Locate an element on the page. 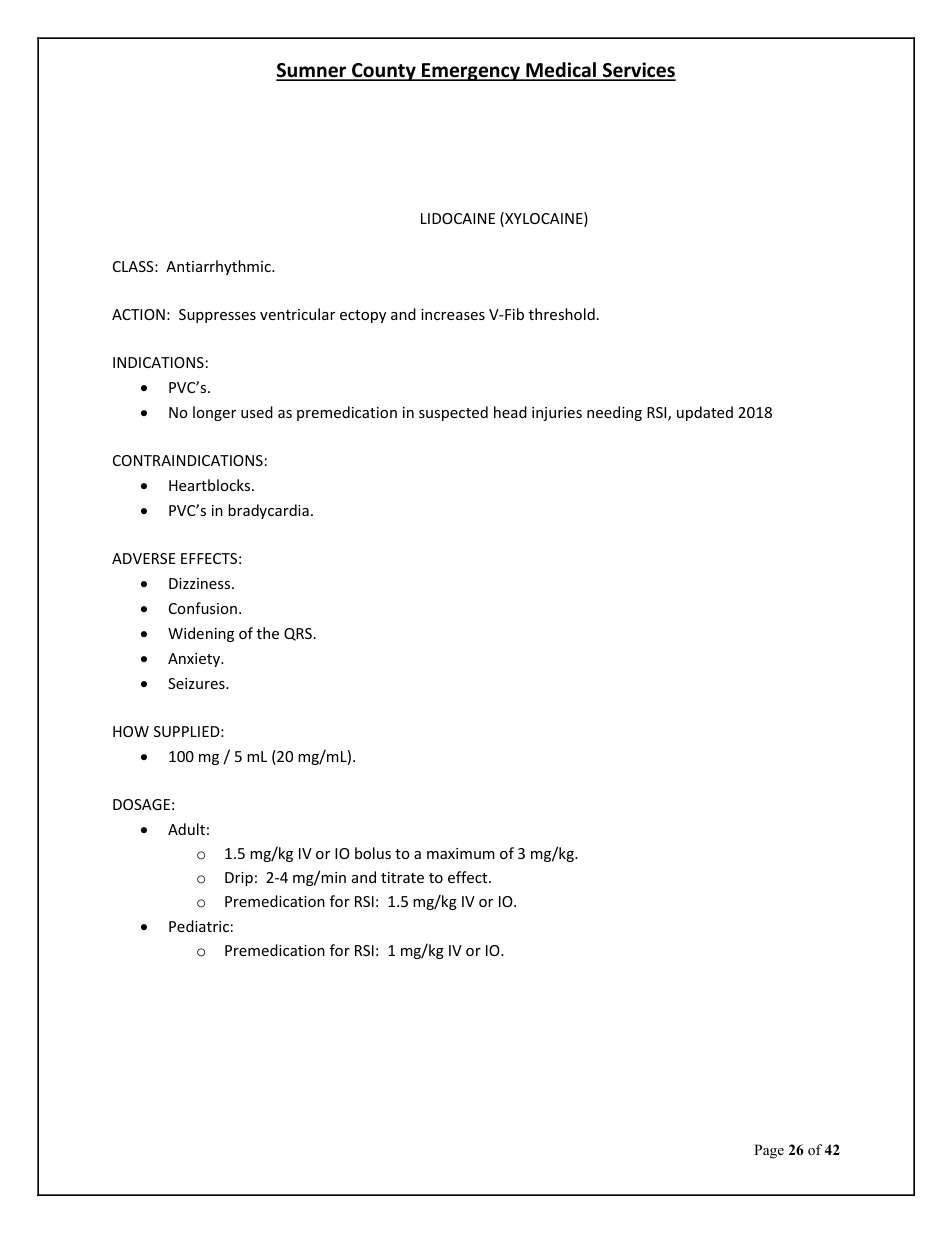  Services is located at coordinates (638, 71).
